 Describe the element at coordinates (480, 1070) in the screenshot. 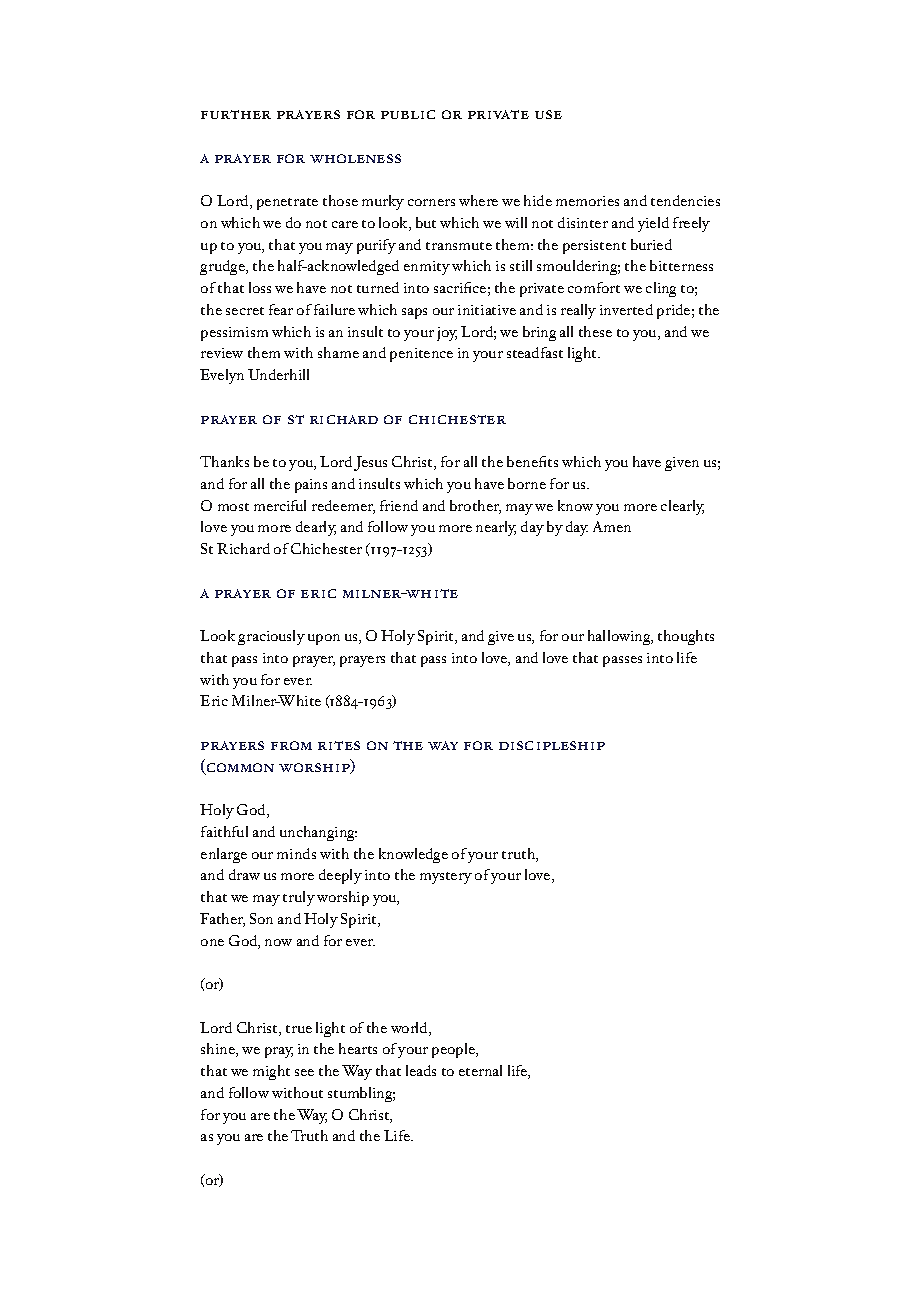

I see `eternal` at that location.
